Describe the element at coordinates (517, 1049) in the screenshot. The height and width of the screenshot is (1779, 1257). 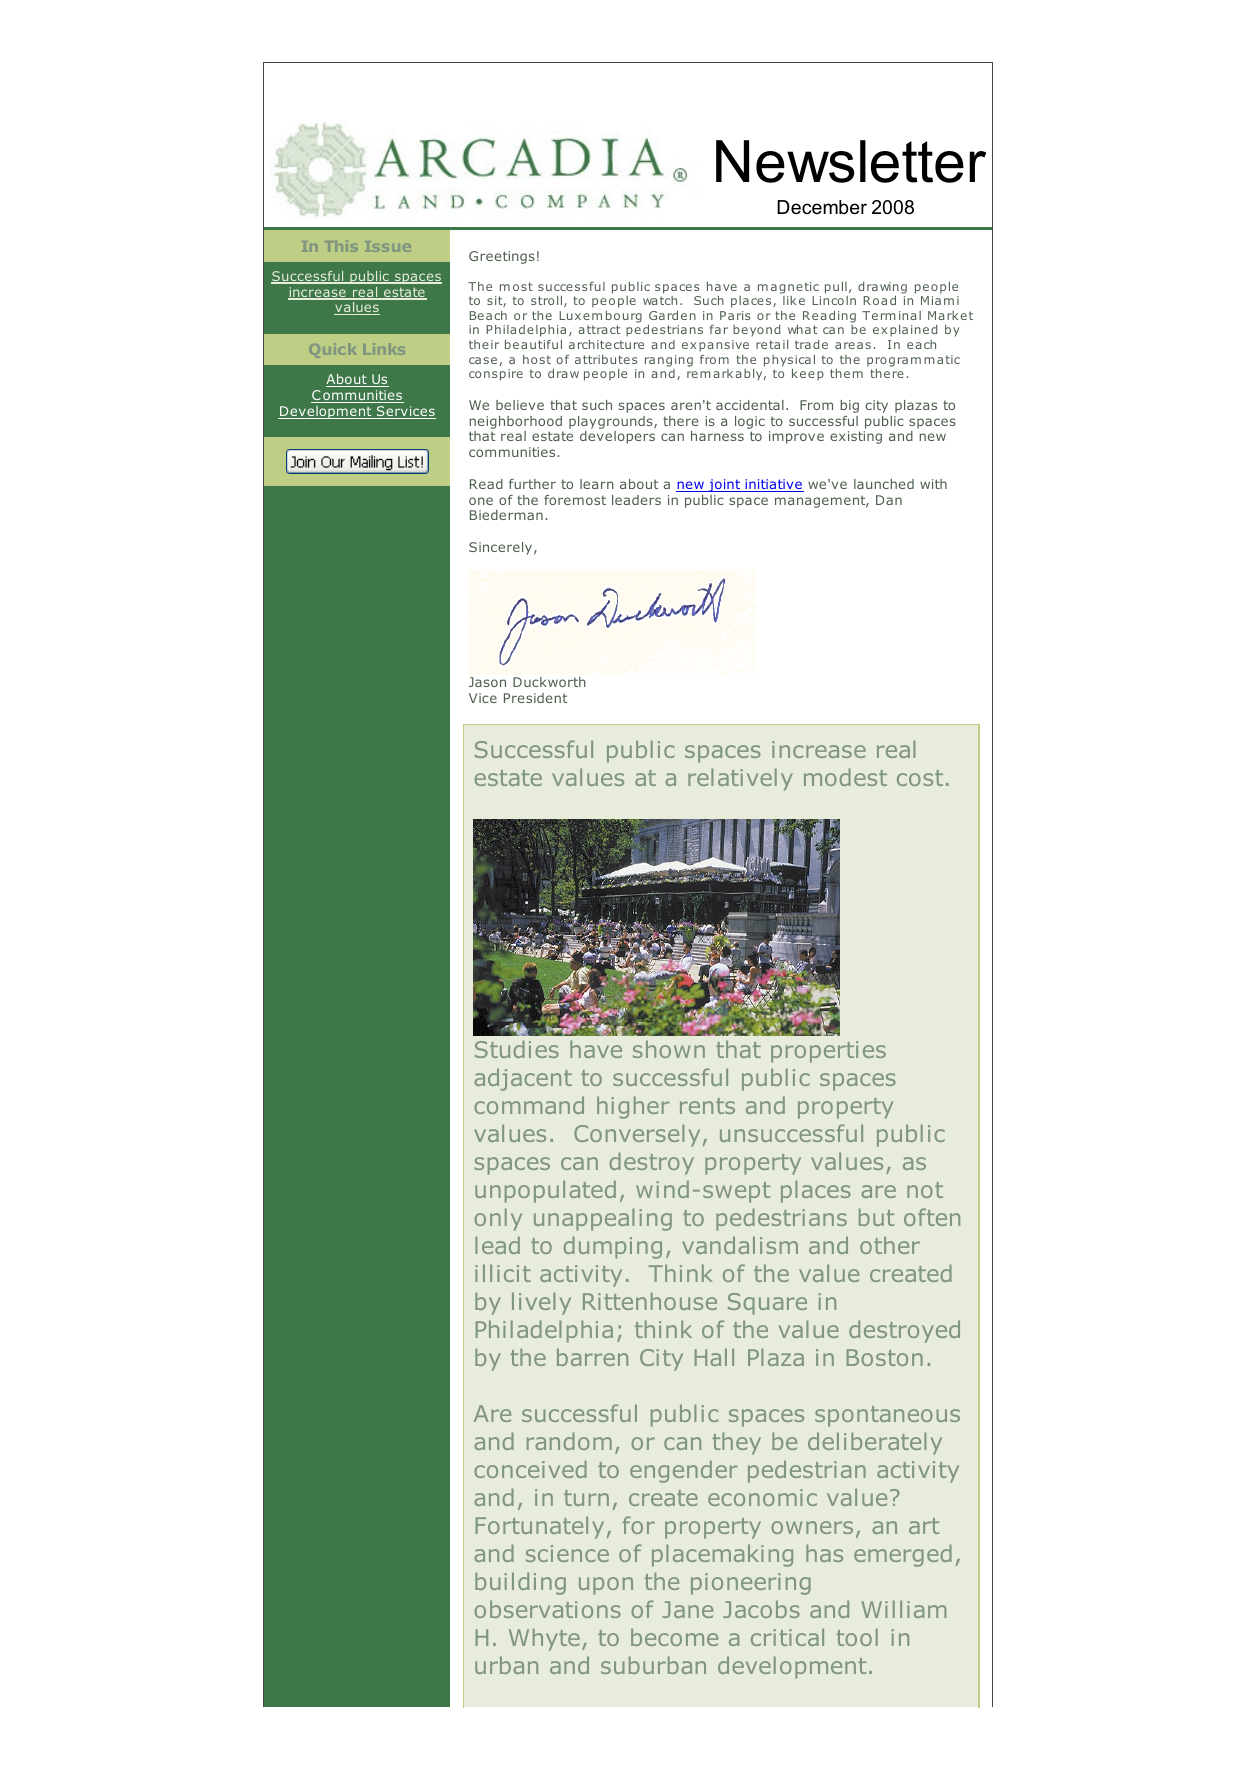
I see `Studies` at that location.
